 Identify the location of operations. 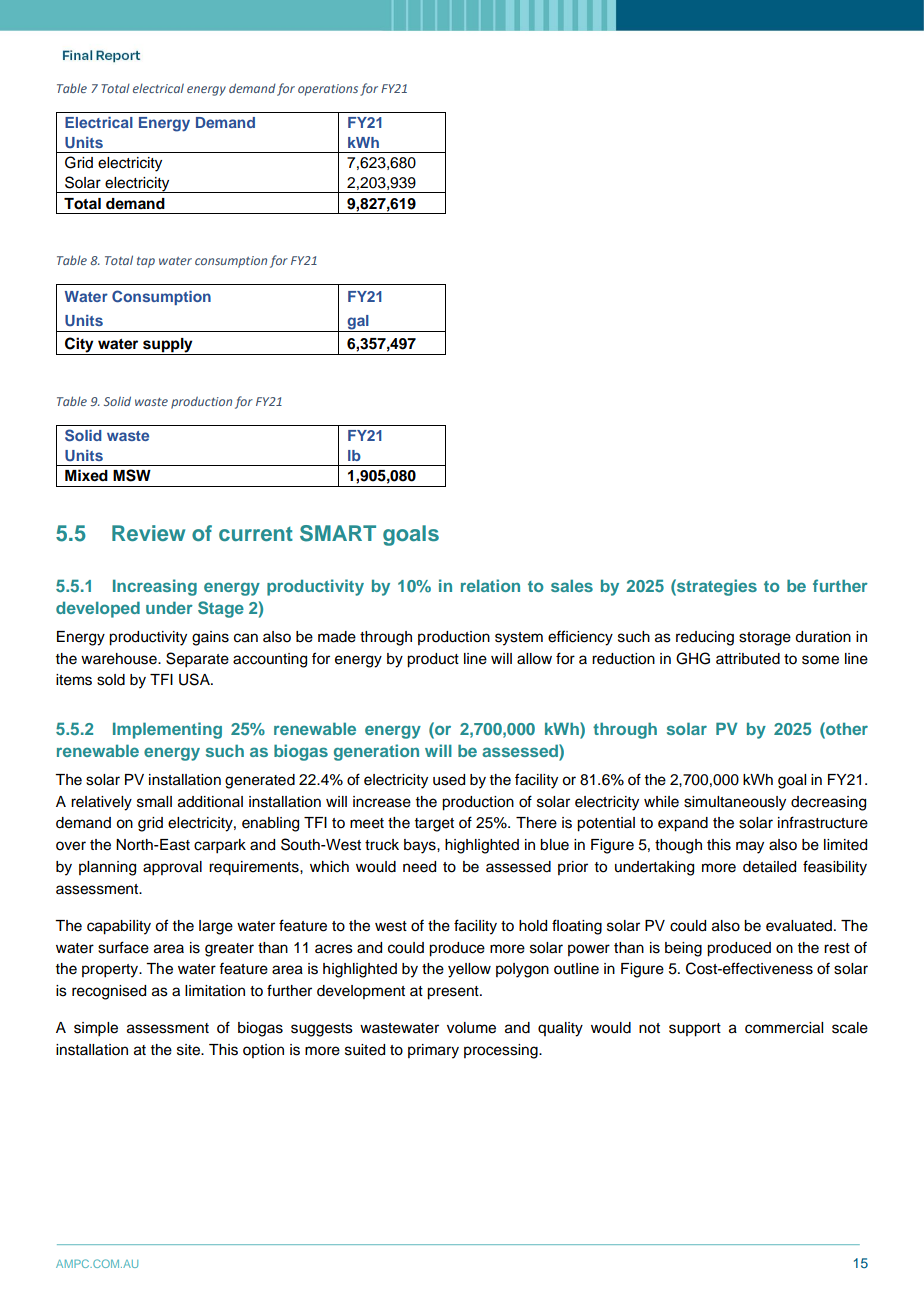
(328, 90).
